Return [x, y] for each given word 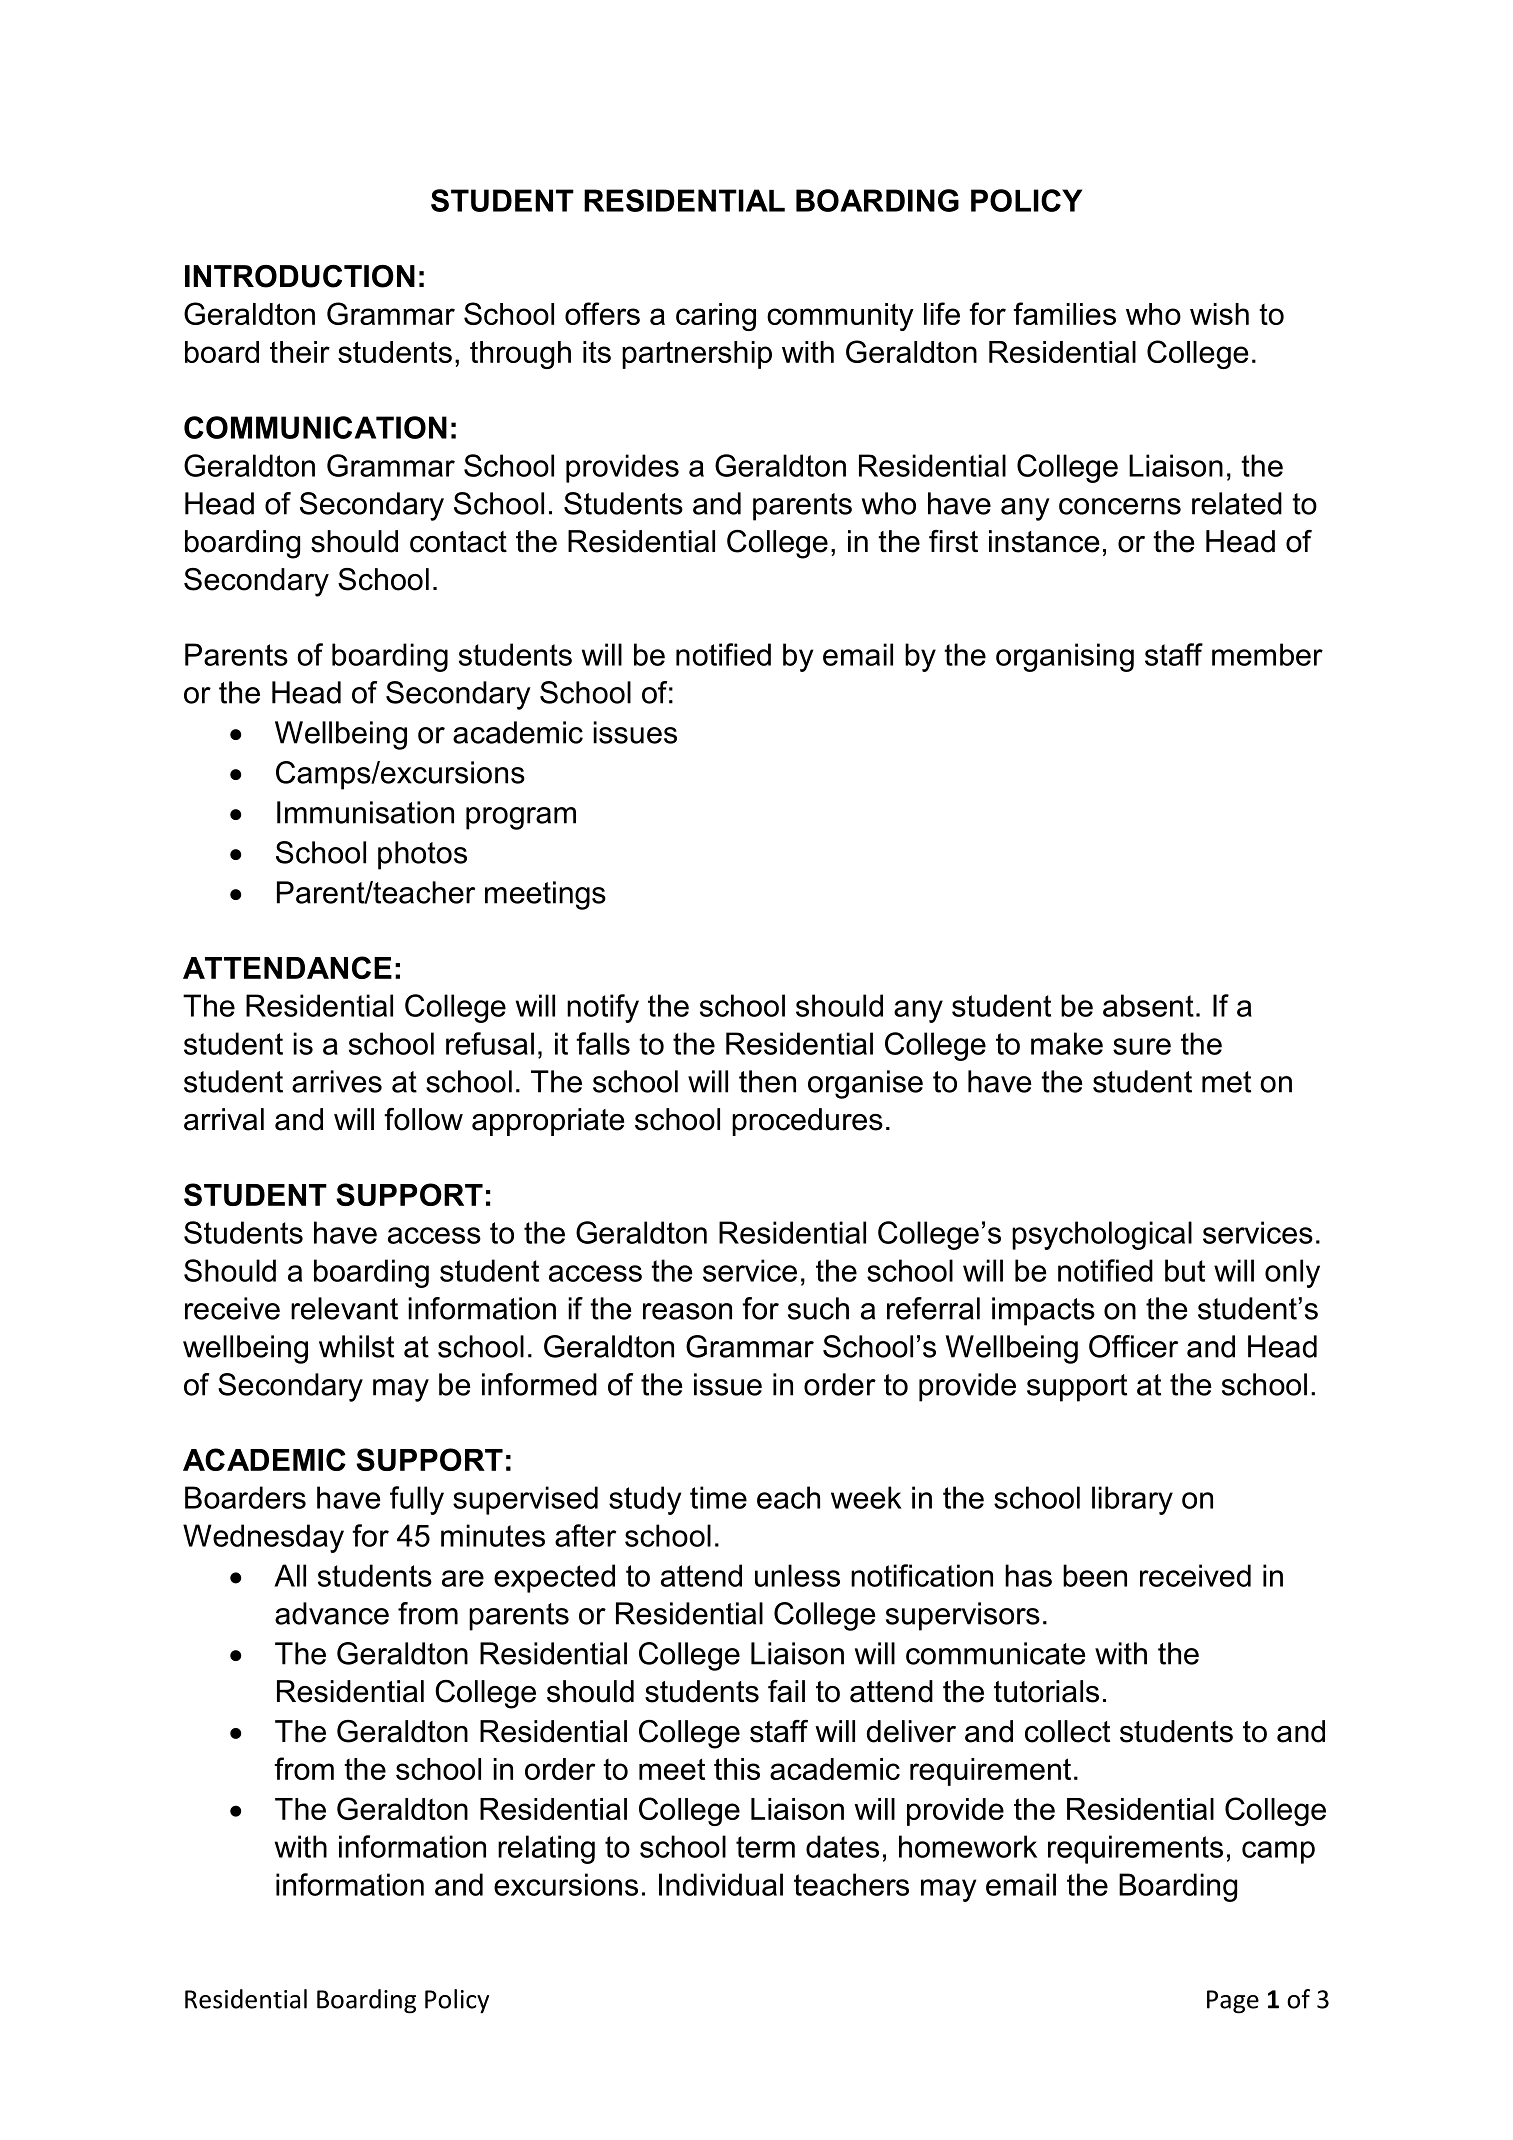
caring [716, 317]
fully [417, 1500]
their [300, 352]
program [521, 818]
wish [1219, 314]
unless [797, 1575]
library [1132, 1500]
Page [1233, 2002]
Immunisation [365, 812]
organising [1065, 657]
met [1226, 1082]
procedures [807, 1122]
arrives [337, 1081]
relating [546, 1849]
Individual [721, 1884]
